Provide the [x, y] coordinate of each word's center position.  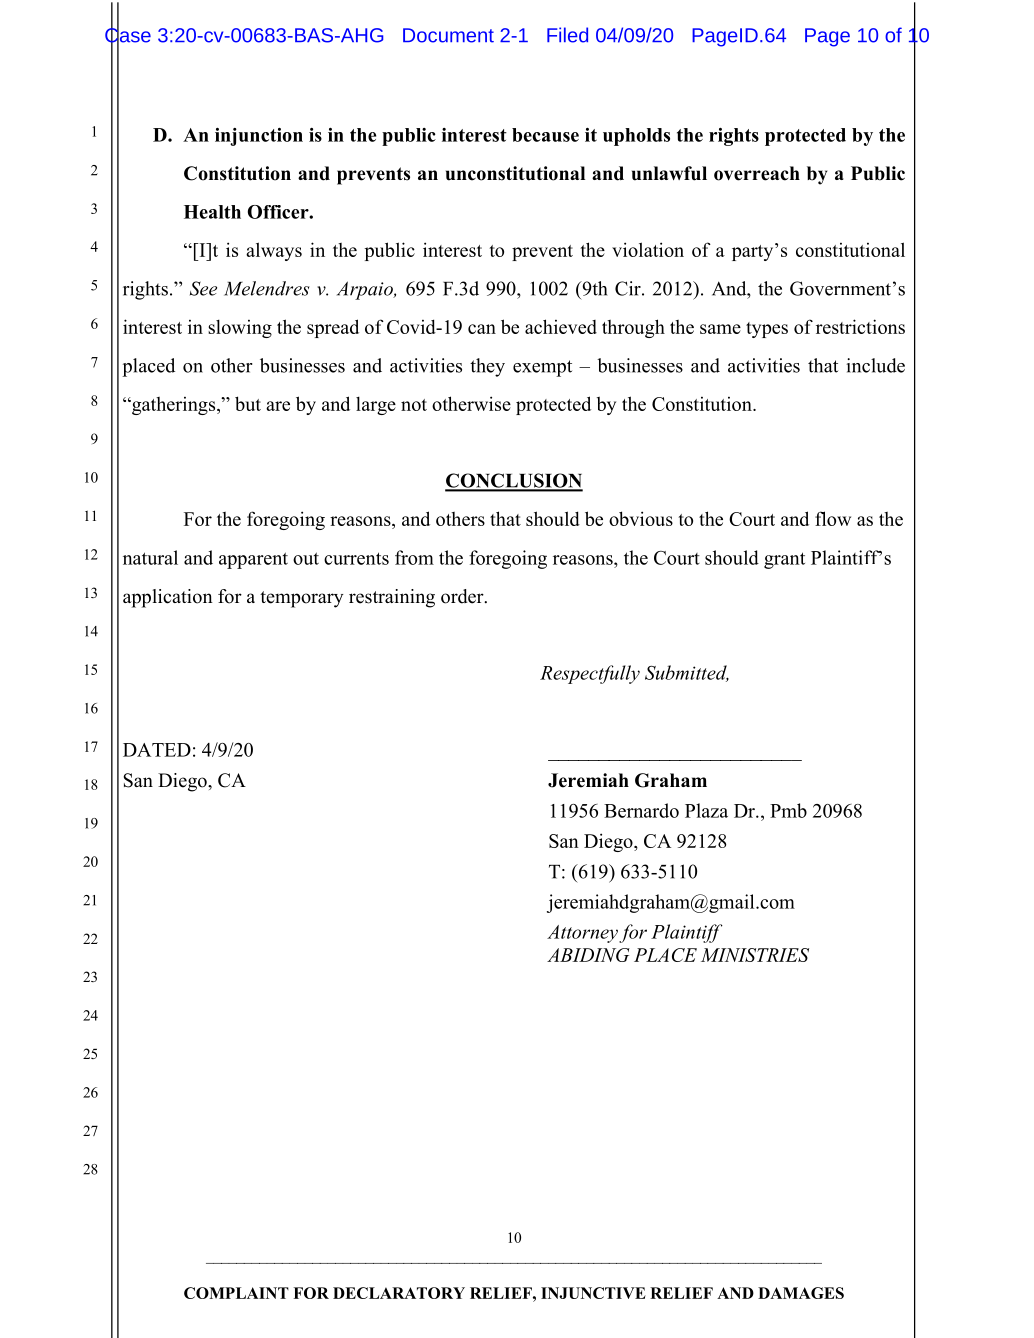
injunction [259, 137]
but [248, 403]
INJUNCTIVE [593, 1293]
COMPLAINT [236, 1293]
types [767, 330]
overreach [757, 173]
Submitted [687, 673]
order [463, 596]
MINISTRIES [755, 955]
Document [448, 35]
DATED [157, 750]
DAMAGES [801, 1293]
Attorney [582, 934]
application [168, 598]
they [487, 367]
